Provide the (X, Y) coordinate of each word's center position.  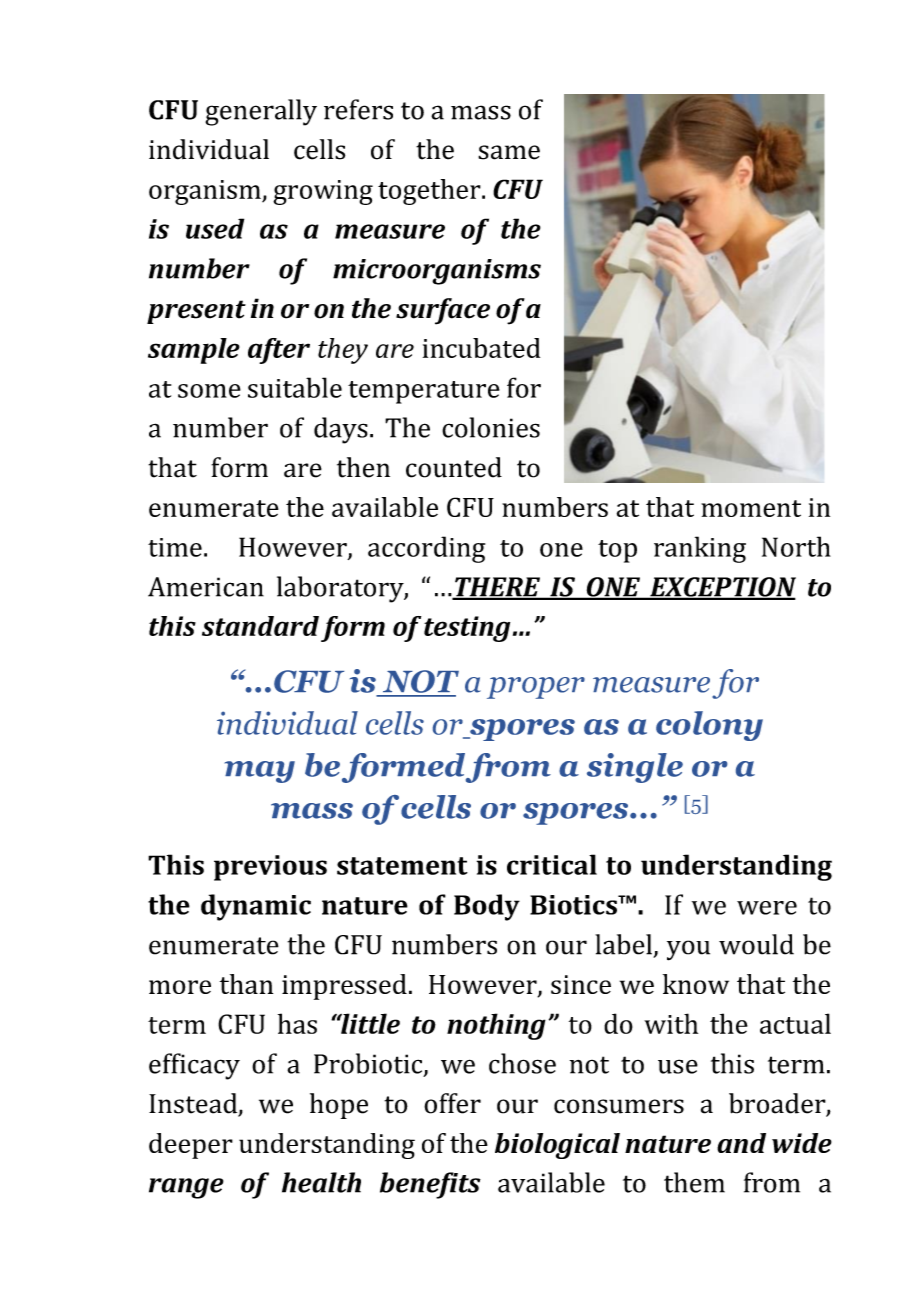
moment (751, 508)
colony (709, 726)
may (259, 772)
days (341, 430)
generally (261, 112)
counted (454, 467)
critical (552, 864)
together (430, 192)
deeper (191, 1146)
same (509, 152)
